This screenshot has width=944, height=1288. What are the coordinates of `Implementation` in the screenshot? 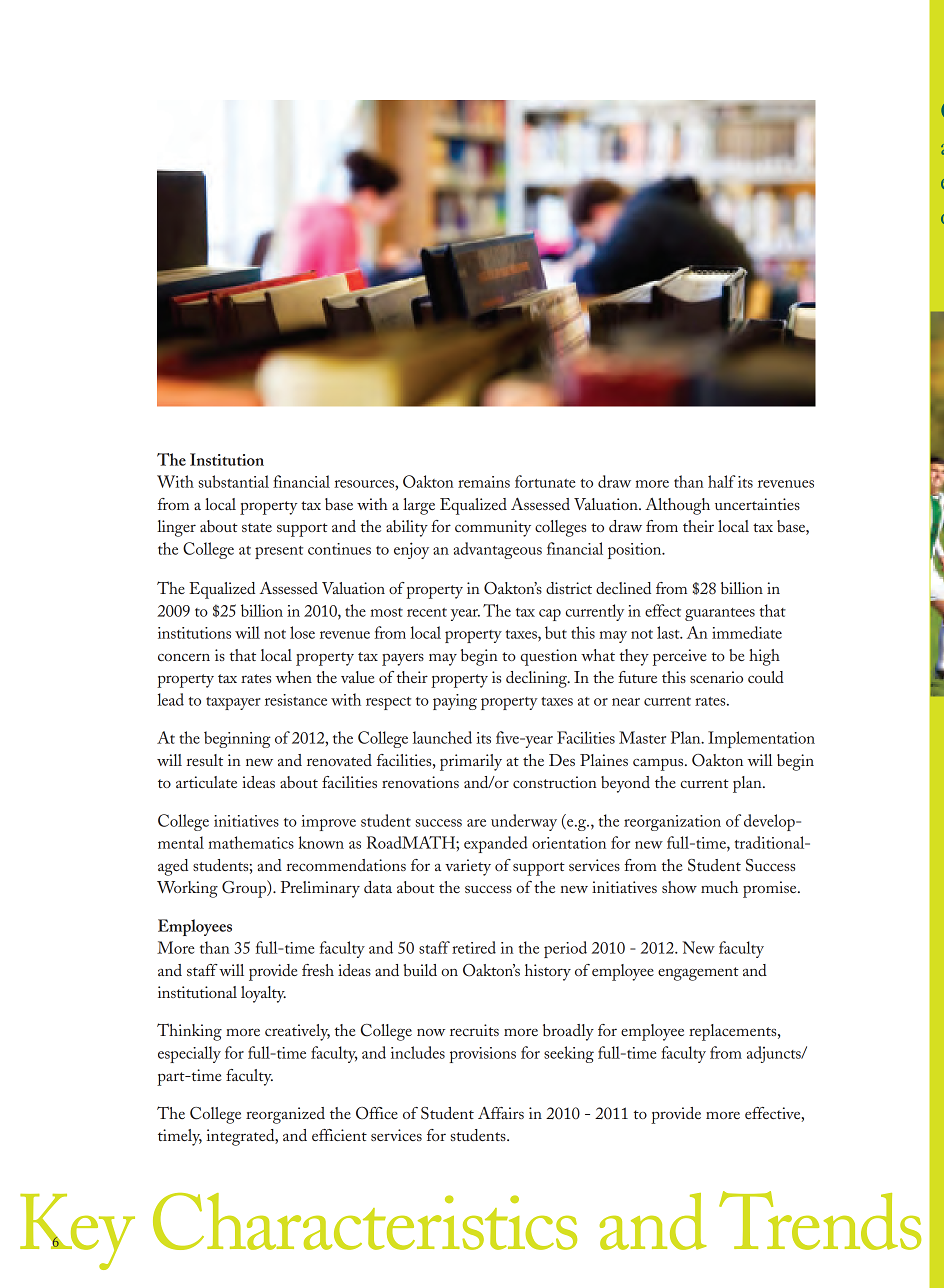 It's located at (761, 739).
